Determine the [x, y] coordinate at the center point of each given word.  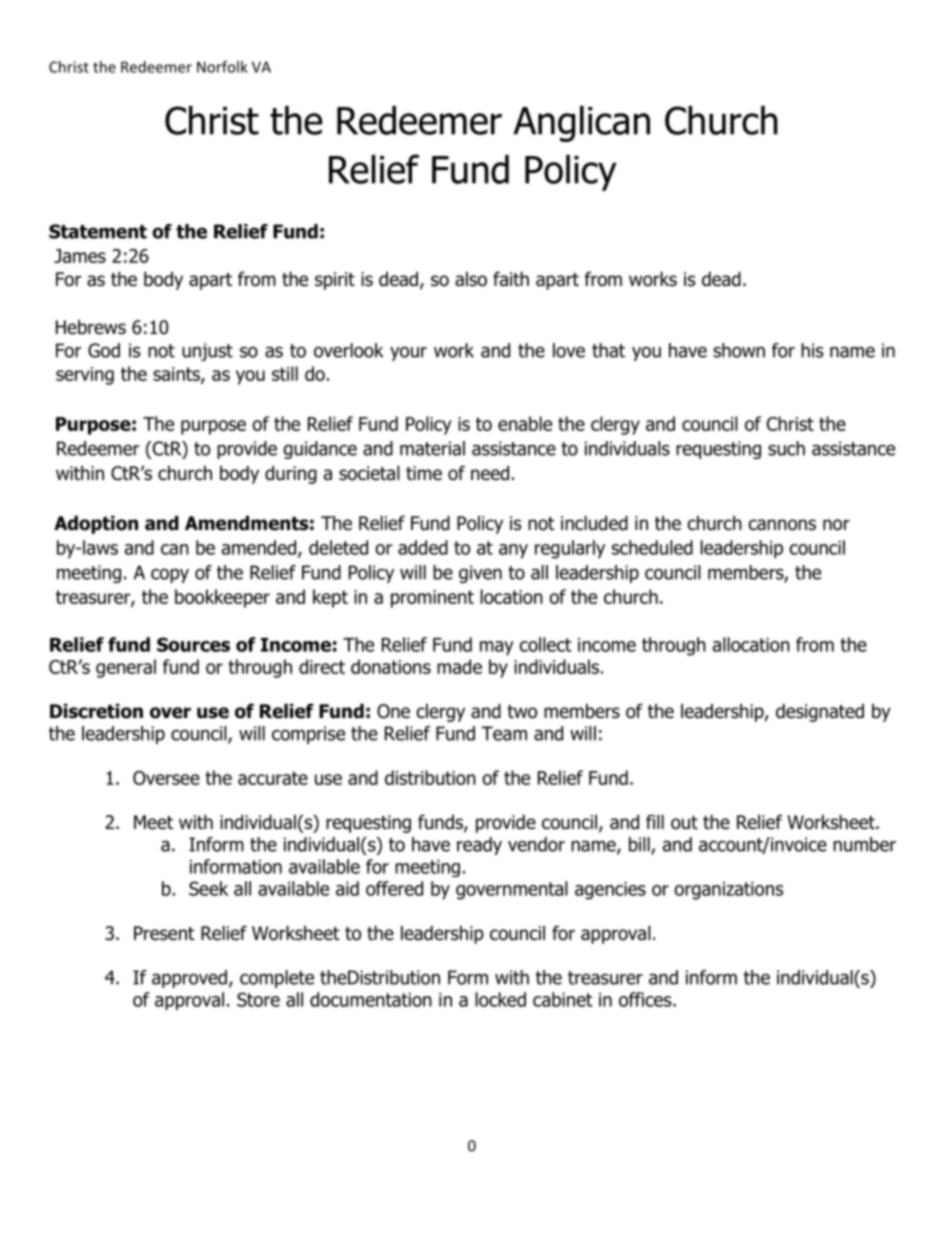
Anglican [582, 124]
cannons [782, 525]
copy [170, 575]
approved [189, 979]
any [513, 551]
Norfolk [222, 67]
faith [511, 279]
